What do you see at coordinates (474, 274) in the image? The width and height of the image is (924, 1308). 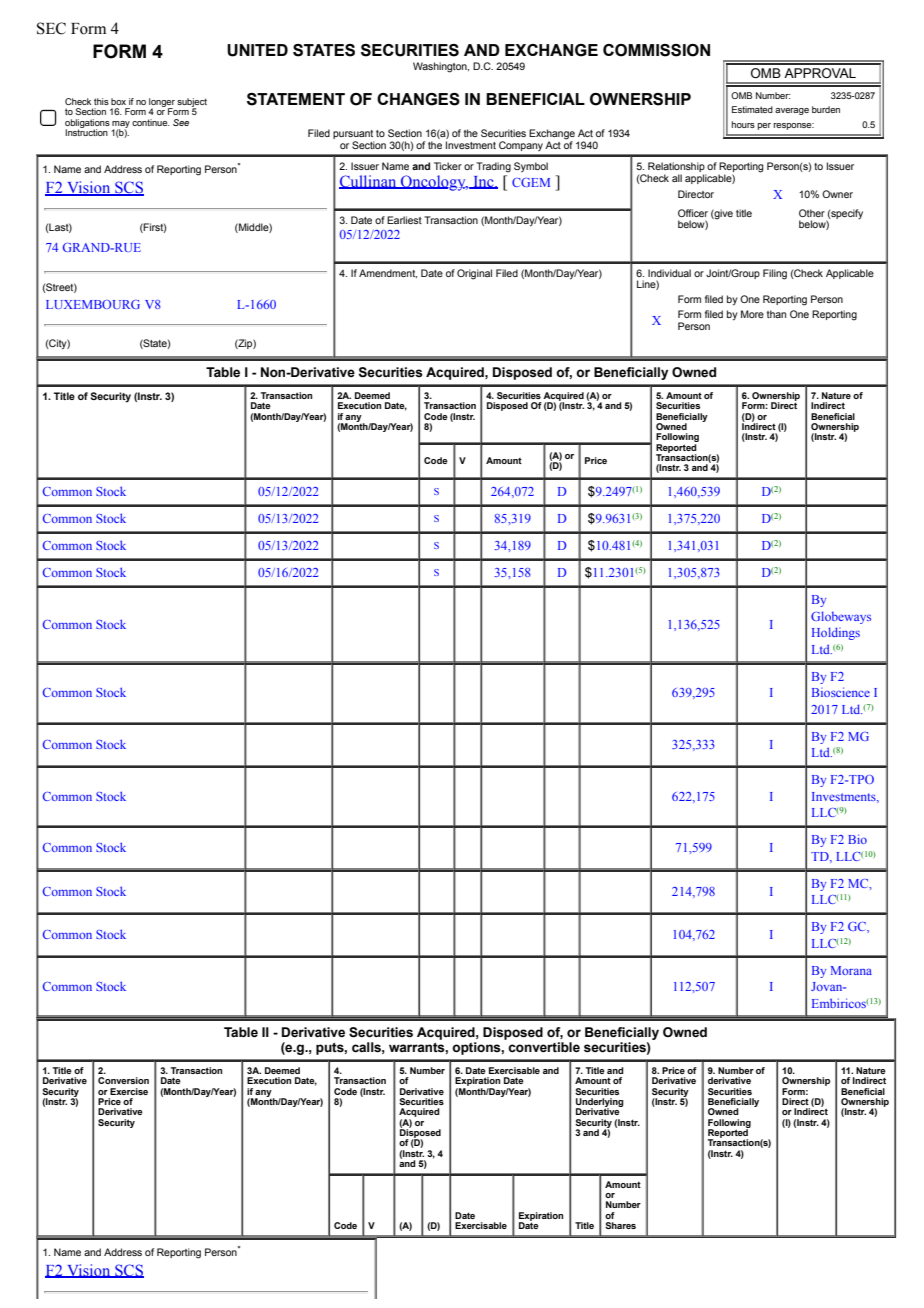 I see `Original` at bounding box center [474, 274].
